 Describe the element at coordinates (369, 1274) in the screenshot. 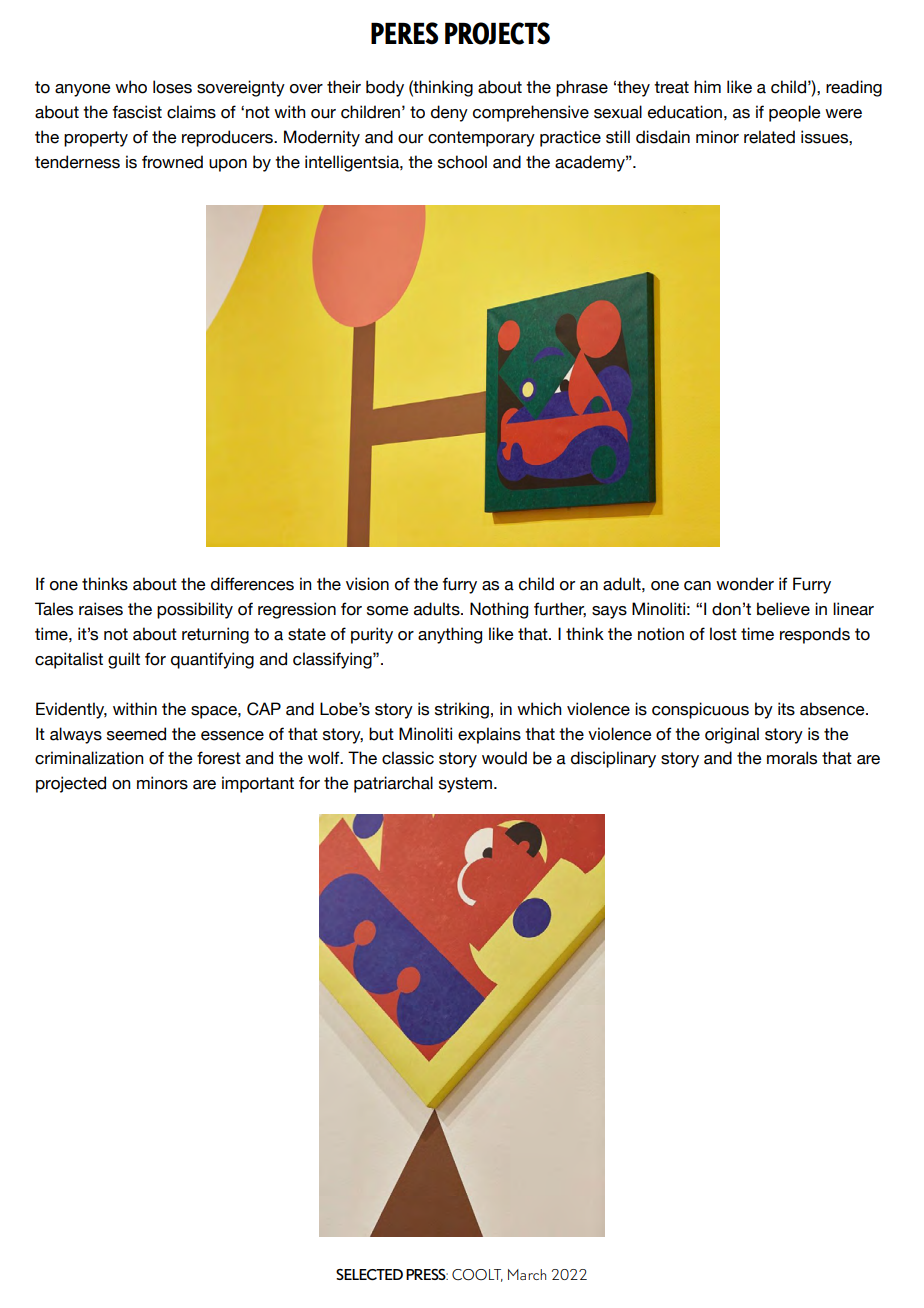

I see `SELECTED` at that location.
